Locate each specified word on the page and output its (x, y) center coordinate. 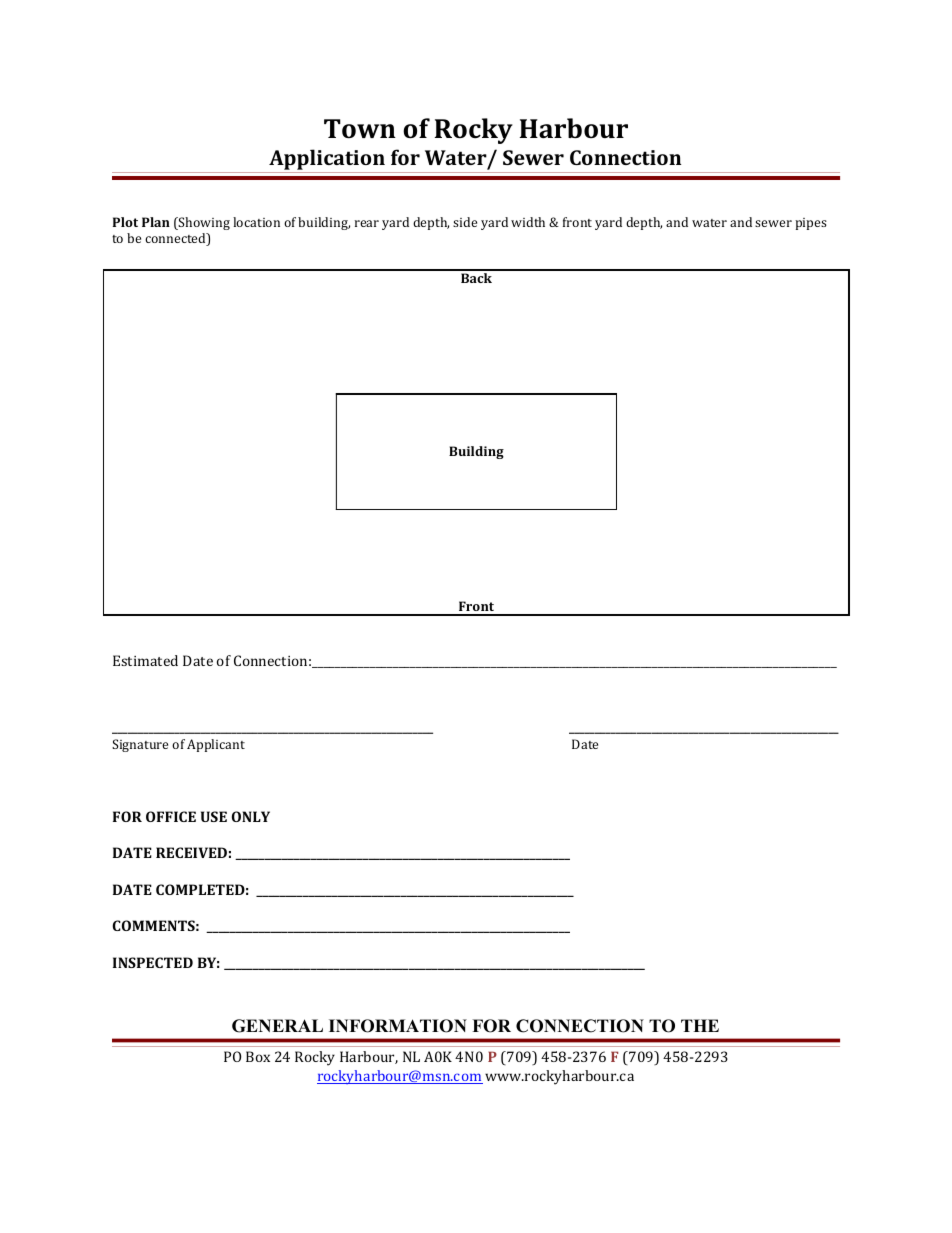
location (256, 222)
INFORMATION (398, 1026)
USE (214, 816)
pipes (811, 224)
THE (700, 1025)
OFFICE (171, 816)
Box (258, 1056)
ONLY (251, 816)
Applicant (216, 745)
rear (367, 223)
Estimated (145, 660)
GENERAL (277, 1026)
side (465, 222)
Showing (203, 223)
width (528, 222)
